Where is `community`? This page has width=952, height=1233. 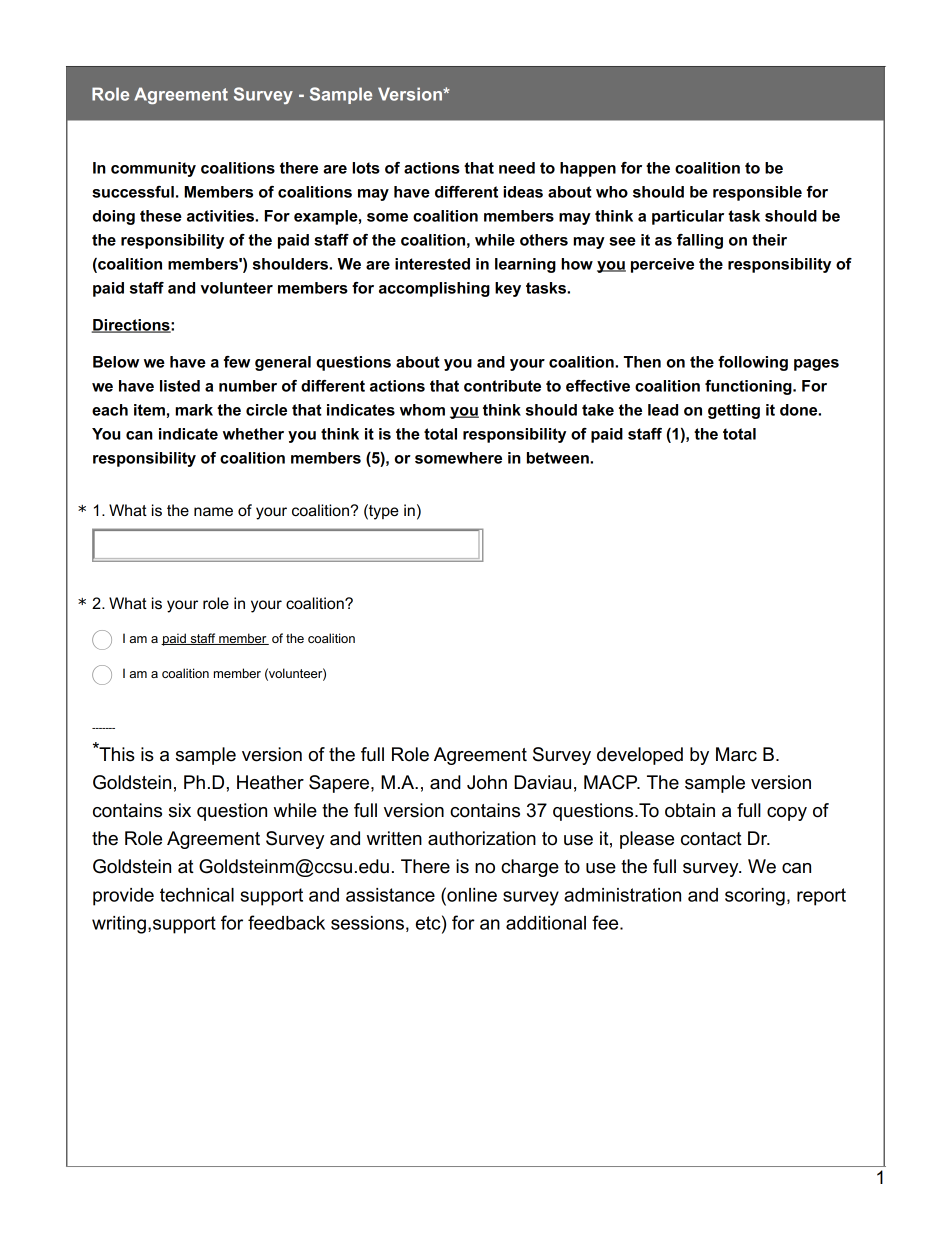
community is located at coordinates (153, 169).
